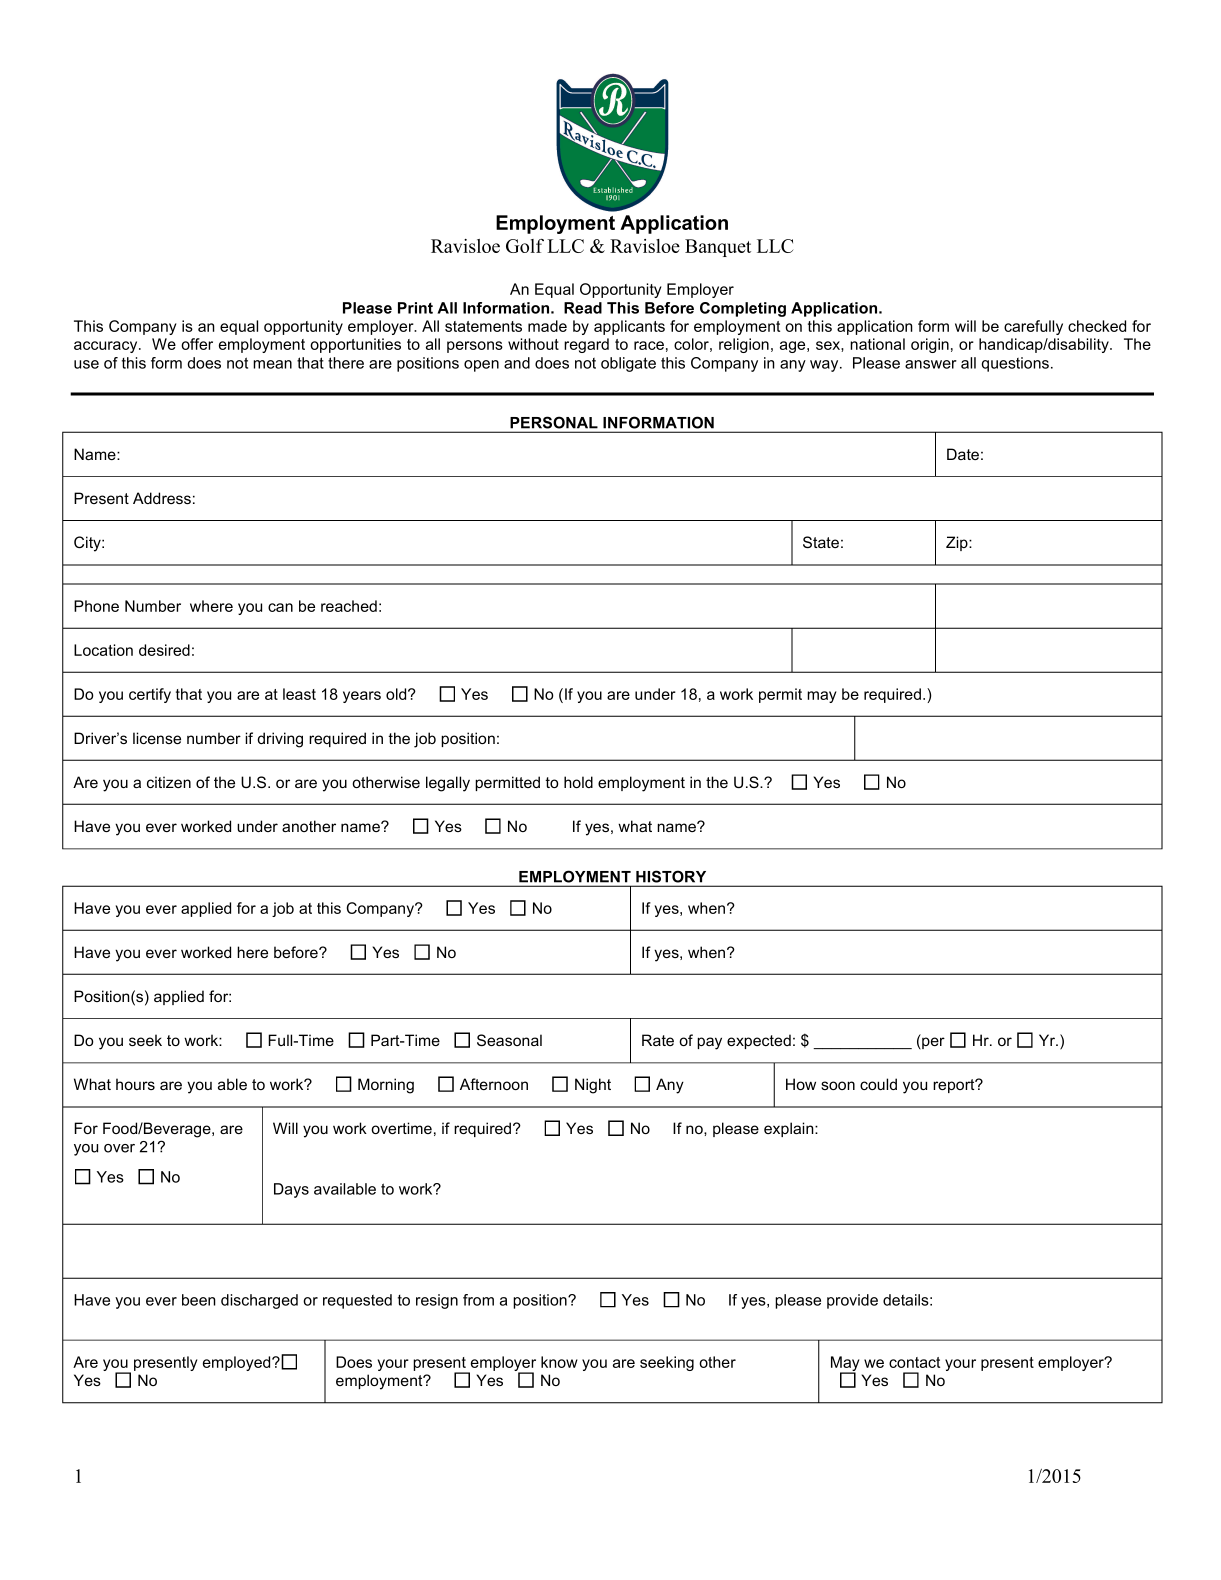 The width and height of the page is (1221, 1580). Describe the element at coordinates (199, 1300) in the page. I see `been` at that location.
